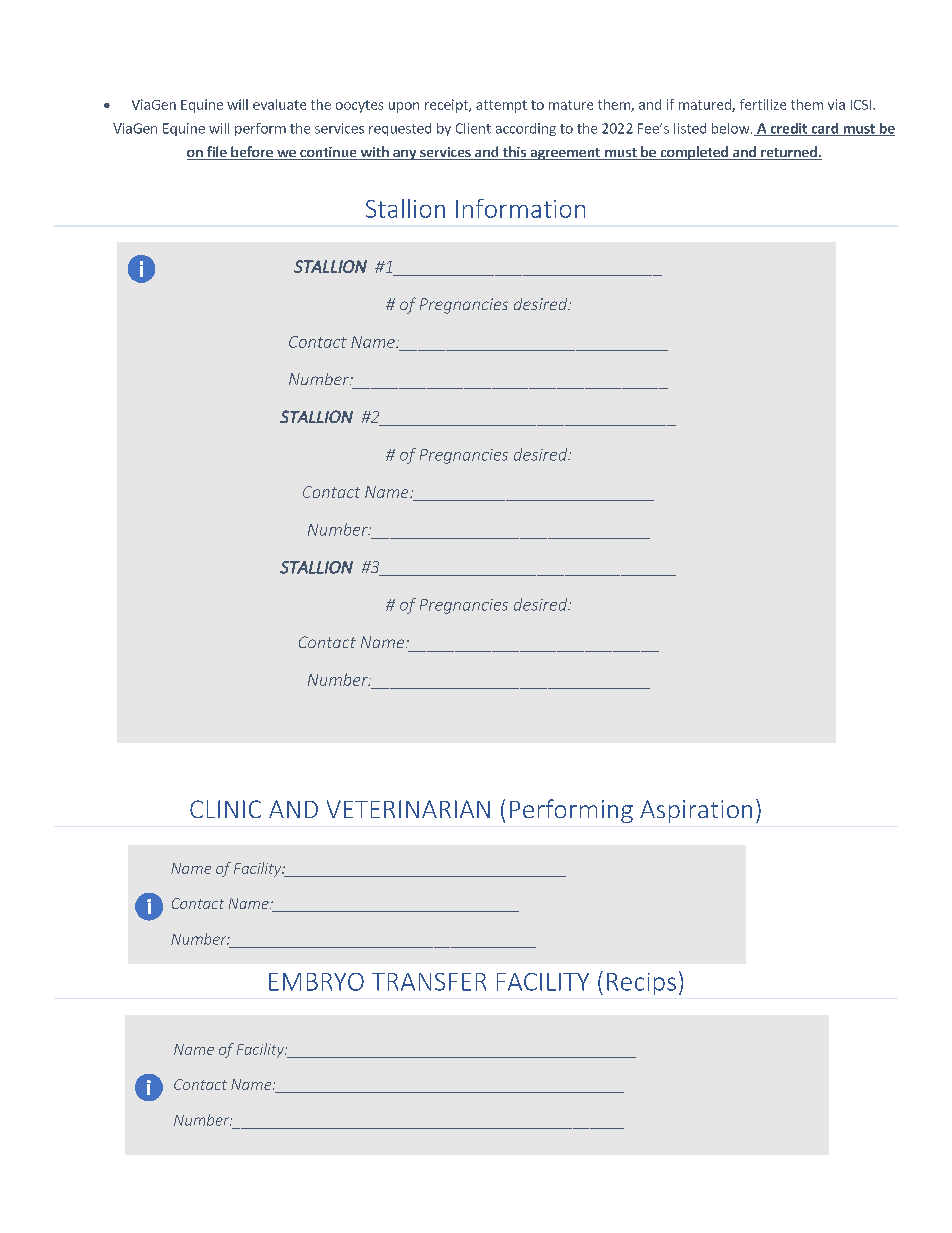 This screenshot has height=1233, width=952. Describe the element at coordinates (252, 153) in the screenshot. I see `before` at that location.
